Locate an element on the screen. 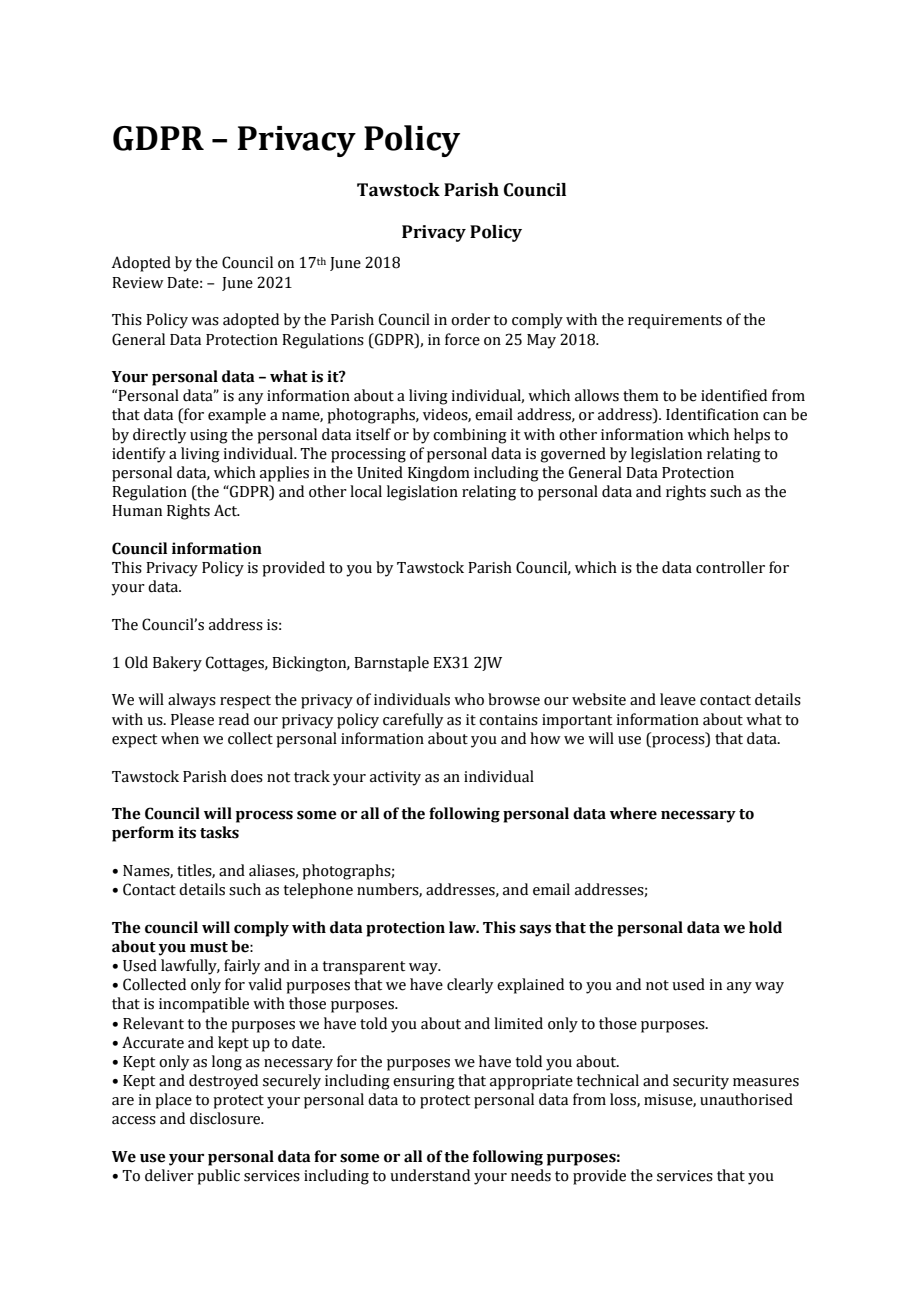  Please is located at coordinates (192, 719).
